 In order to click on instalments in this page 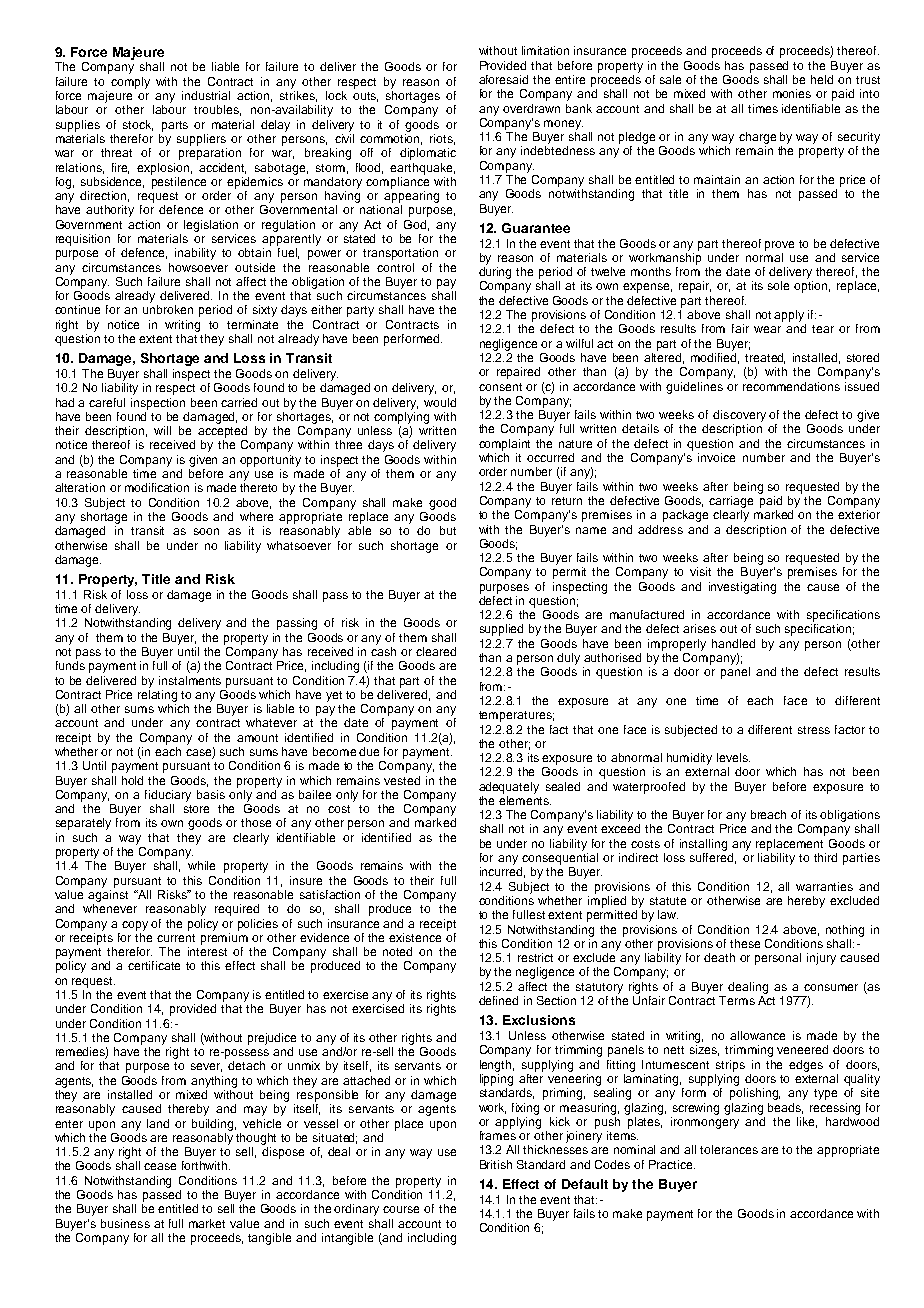, I will do `click(190, 680)`.
